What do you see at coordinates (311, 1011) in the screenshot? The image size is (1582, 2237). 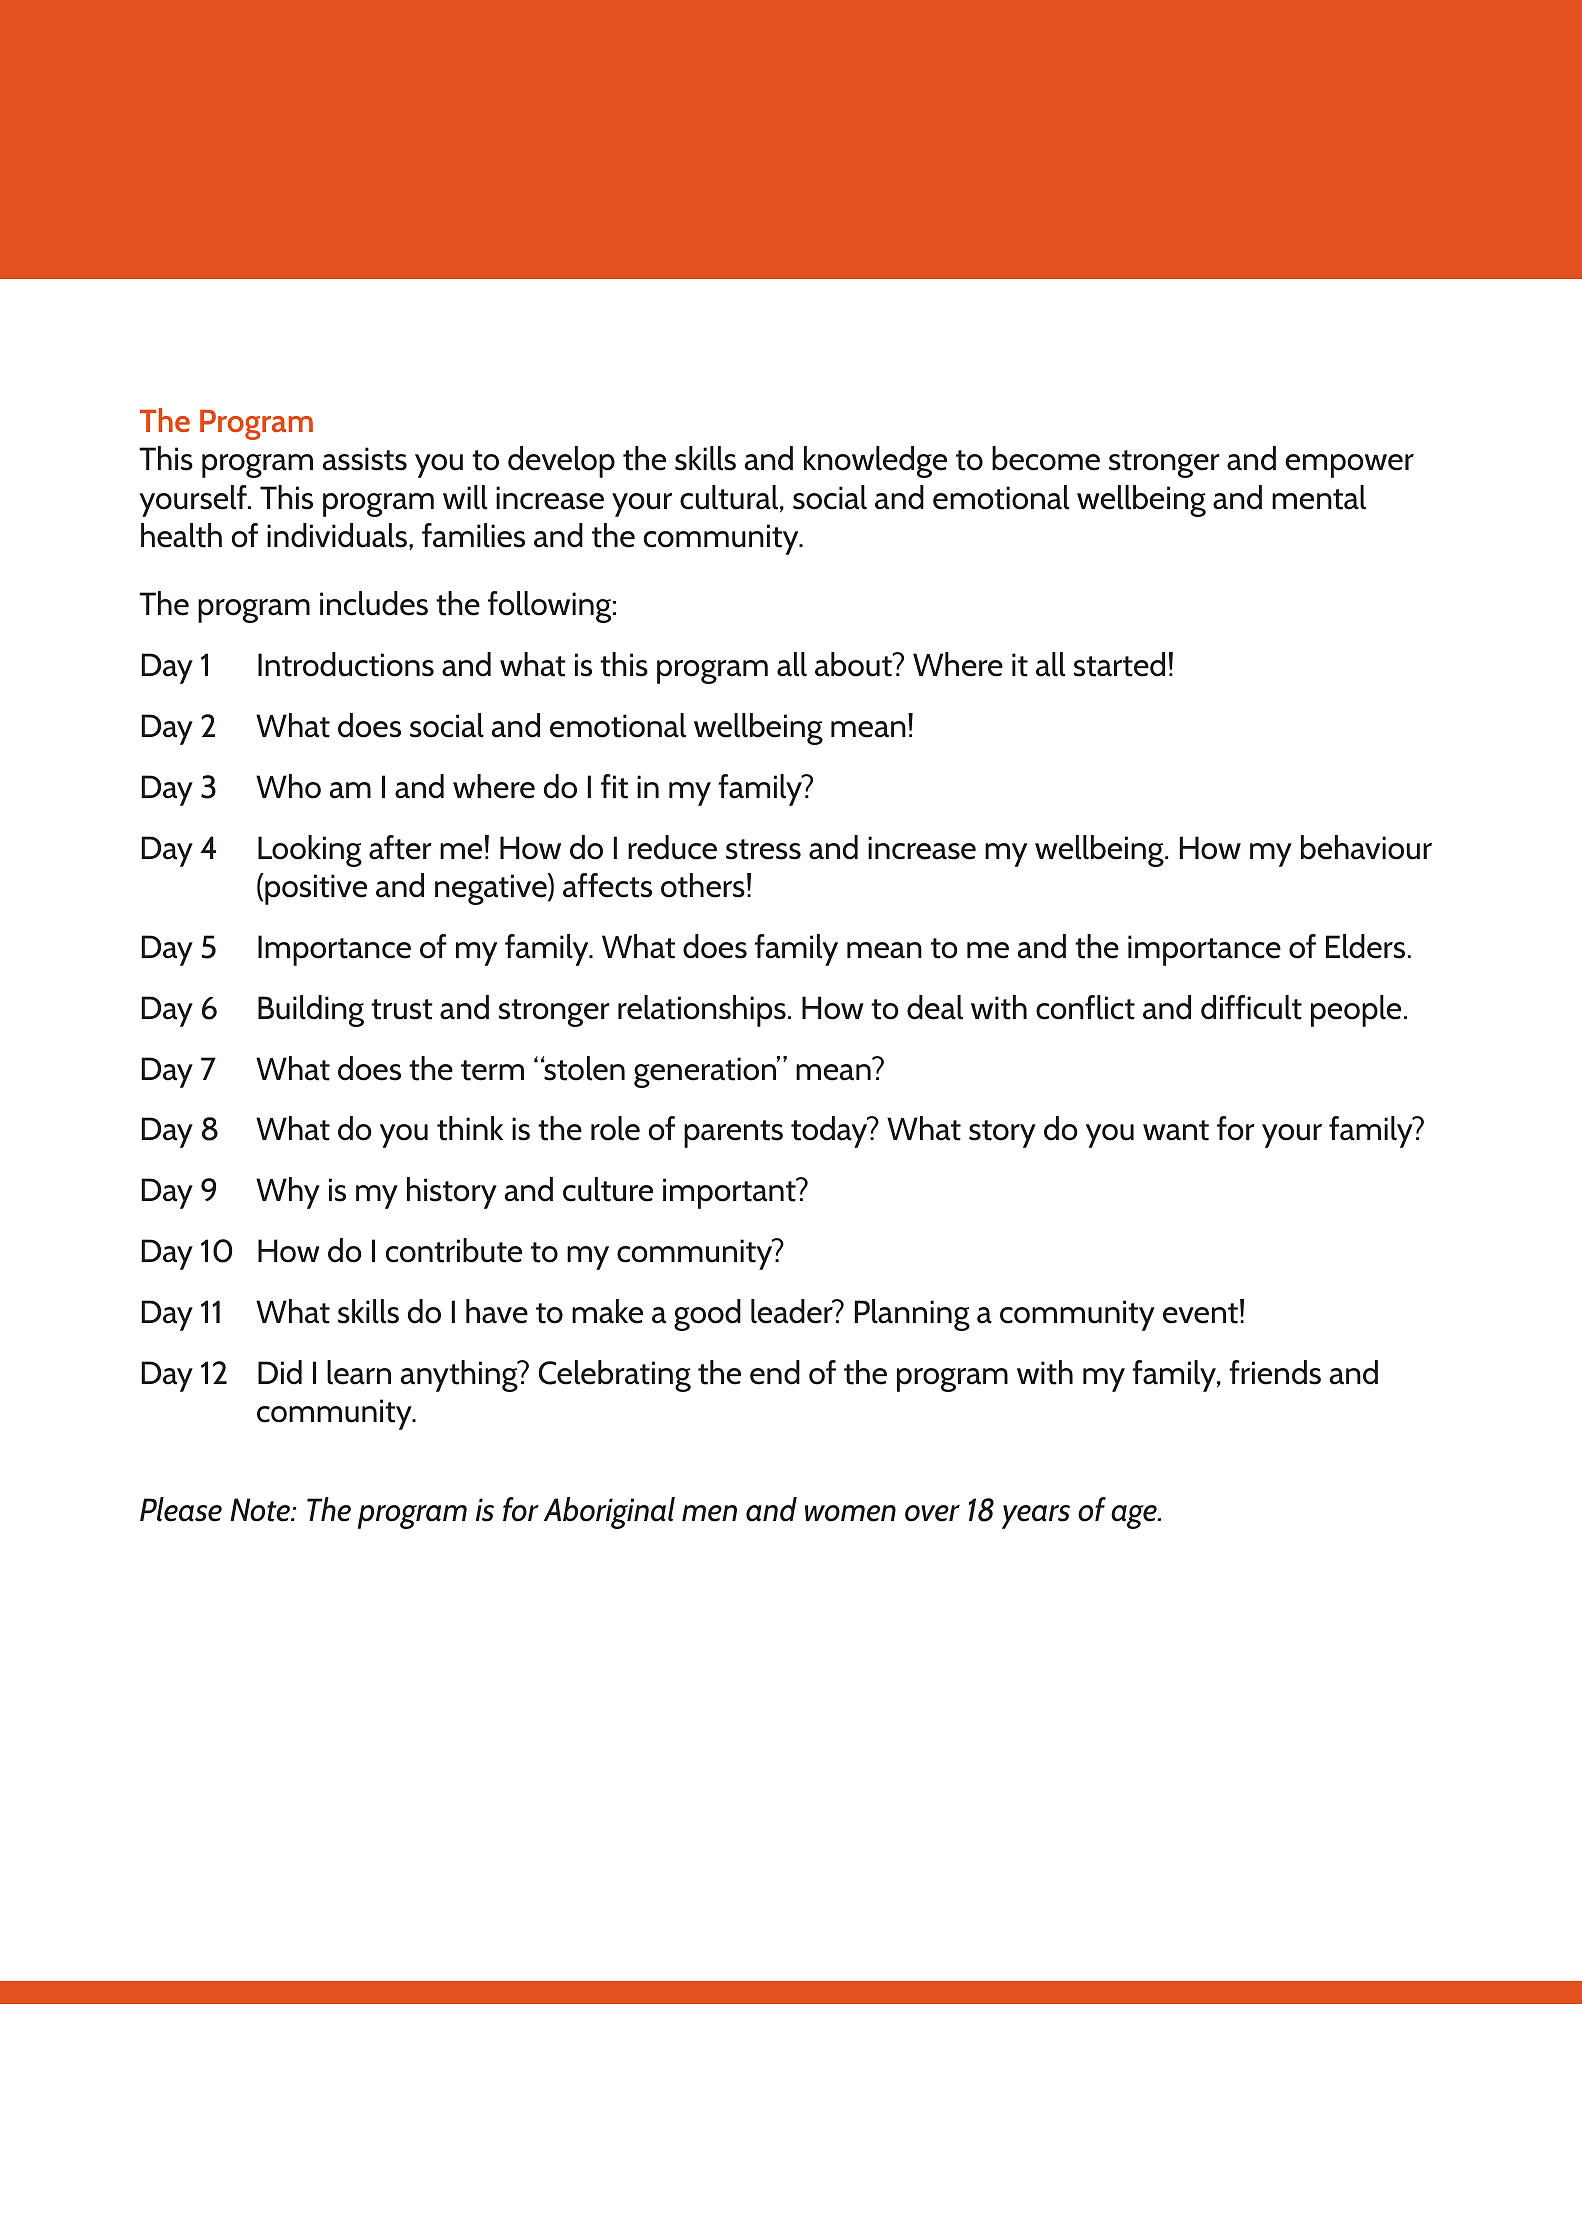 I see `Building` at bounding box center [311, 1011].
